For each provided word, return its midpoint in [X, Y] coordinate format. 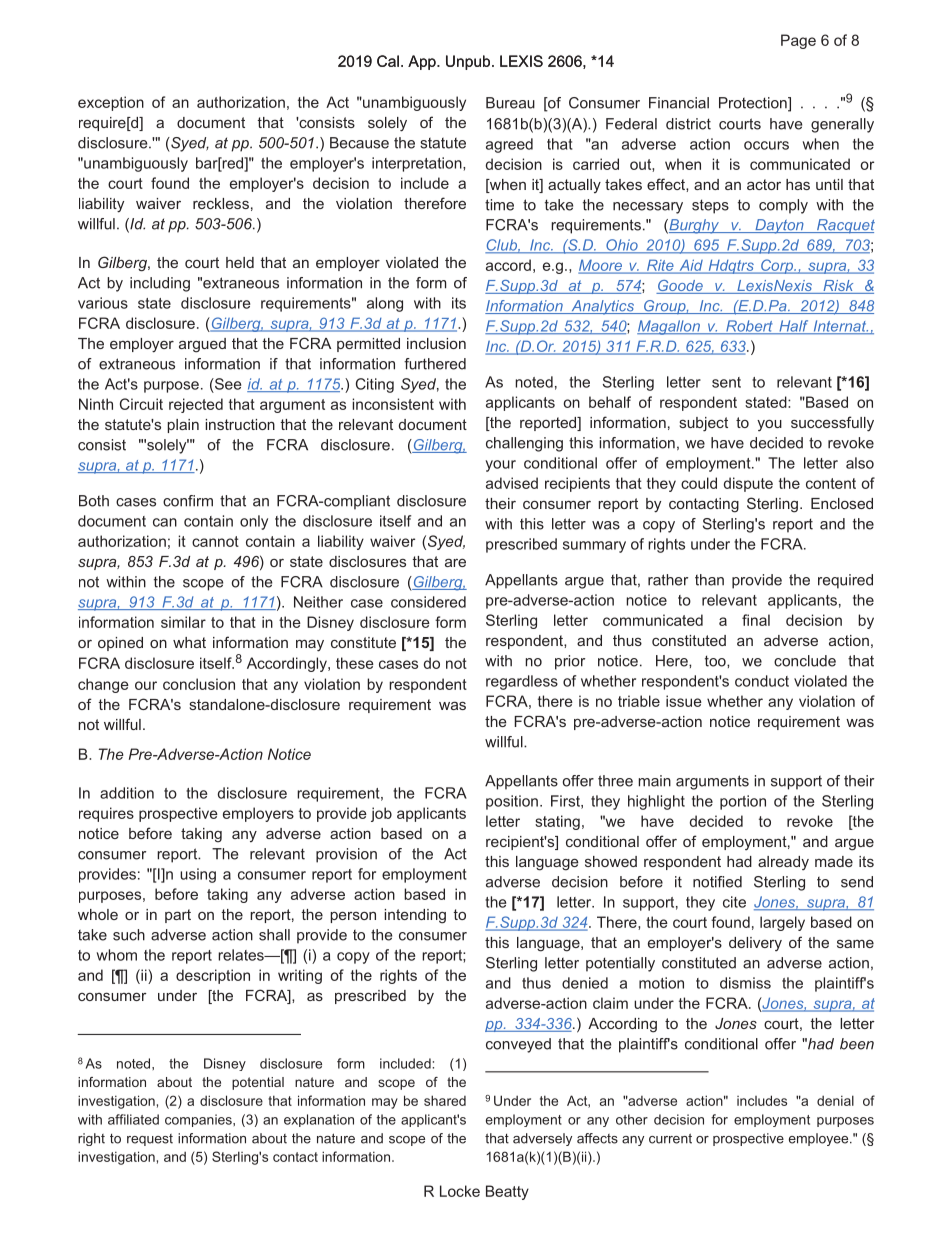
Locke [460, 1191]
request [150, 1140]
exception [111, 103]
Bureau [510, 103]
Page [798, 41]
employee [820, 1139]
